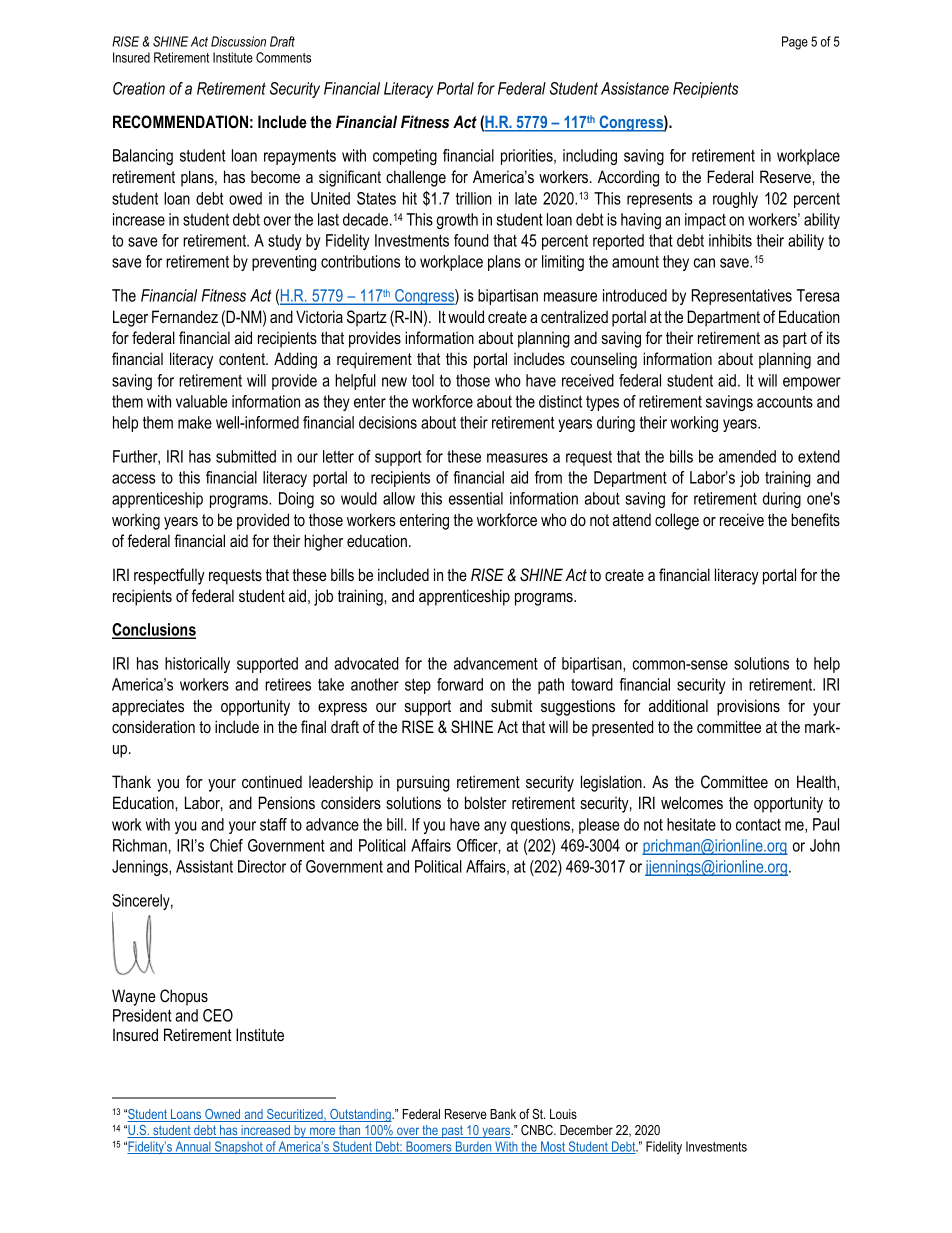 Image resolution: width=952 pixels, height=1233 pixels. What do you see at coordinates (272, 781) in the image?
I see `continued` at bounding box center [272, 781].
